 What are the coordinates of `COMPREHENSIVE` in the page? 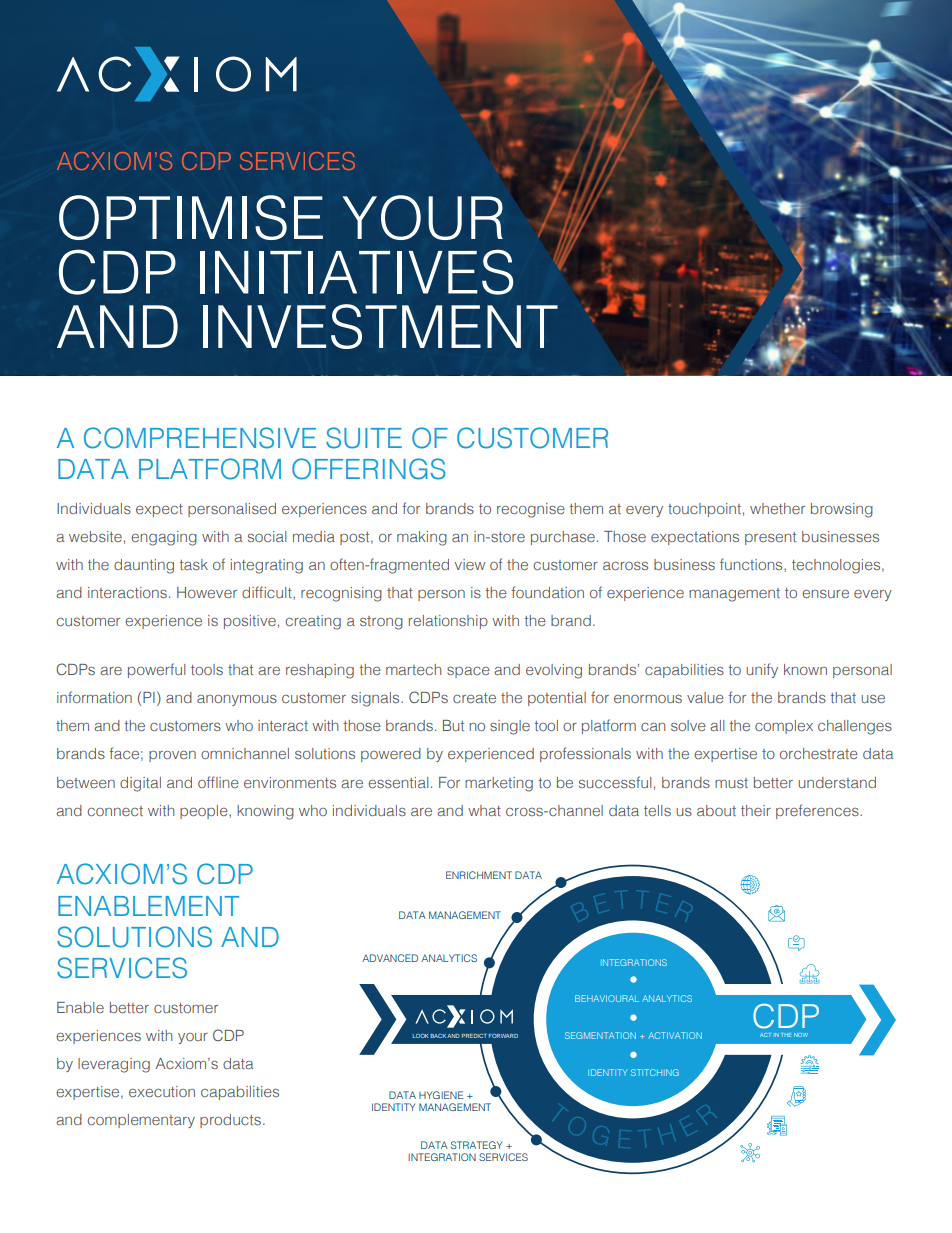 It's located at (200, 438).
